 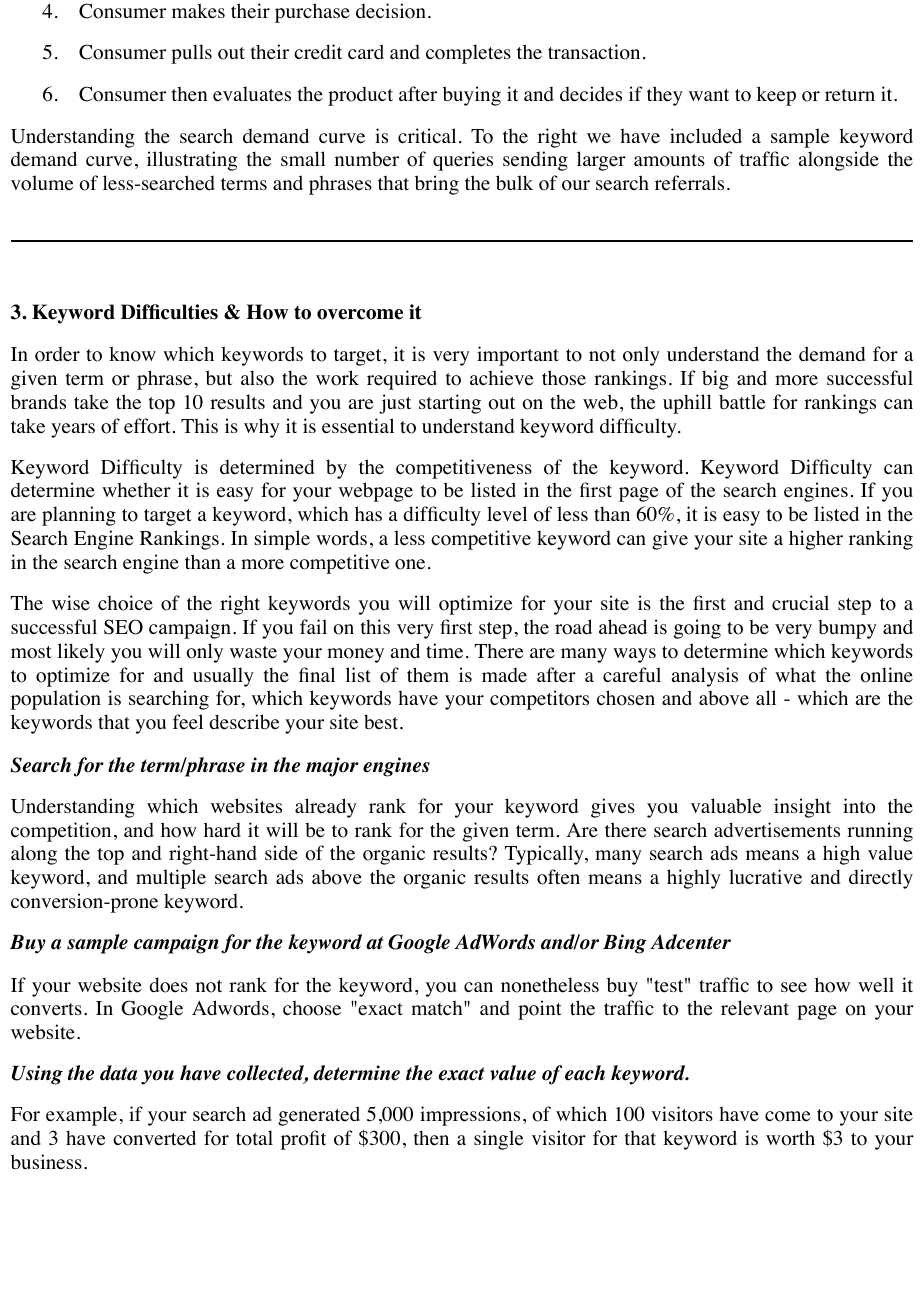 What do you see at coordinates (468, 54) in the screenshot?
I see `completes` at bounding box center [468, 54].
